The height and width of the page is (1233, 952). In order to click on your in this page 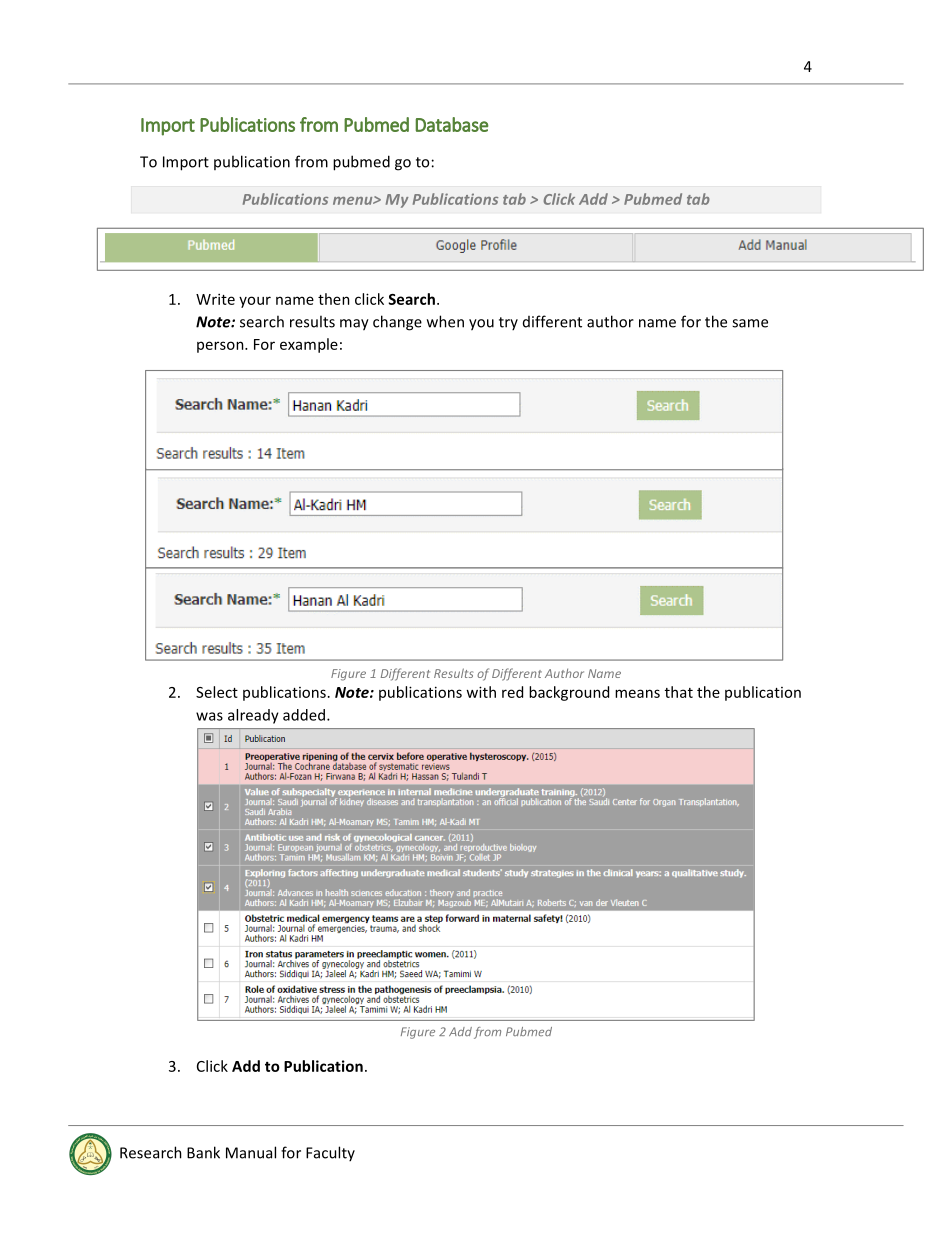, I will do `click(255, 302)`.
